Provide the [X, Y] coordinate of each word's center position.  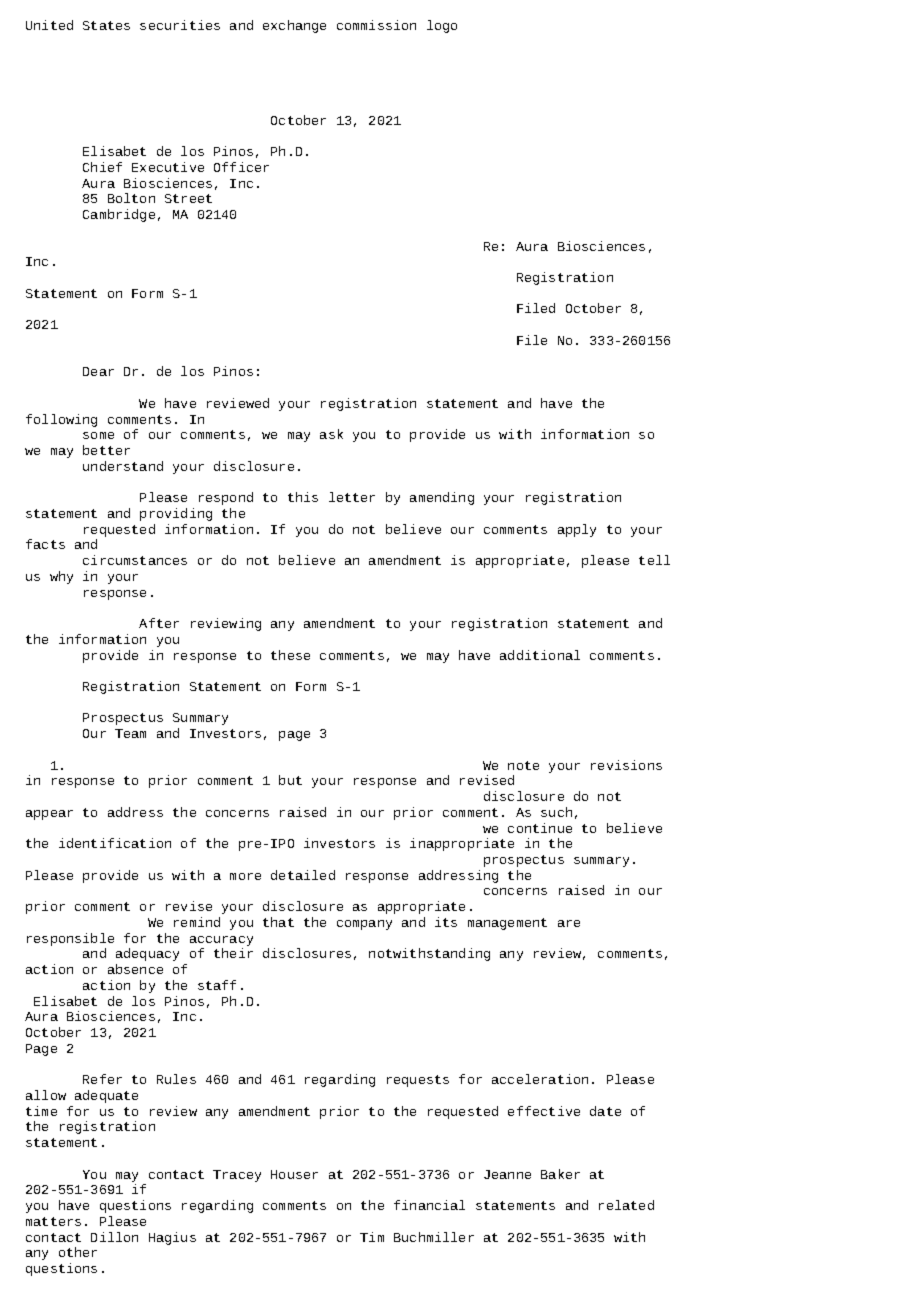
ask [331, 434]
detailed [303, 875]
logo [442, 26]
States [106, 25]
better [106, 450]
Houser [294, 1174]
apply [577, 530]
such [556, 812]
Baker [560, 1174]
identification [115, 843]
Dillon [114, 1237]
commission [376, 25]
